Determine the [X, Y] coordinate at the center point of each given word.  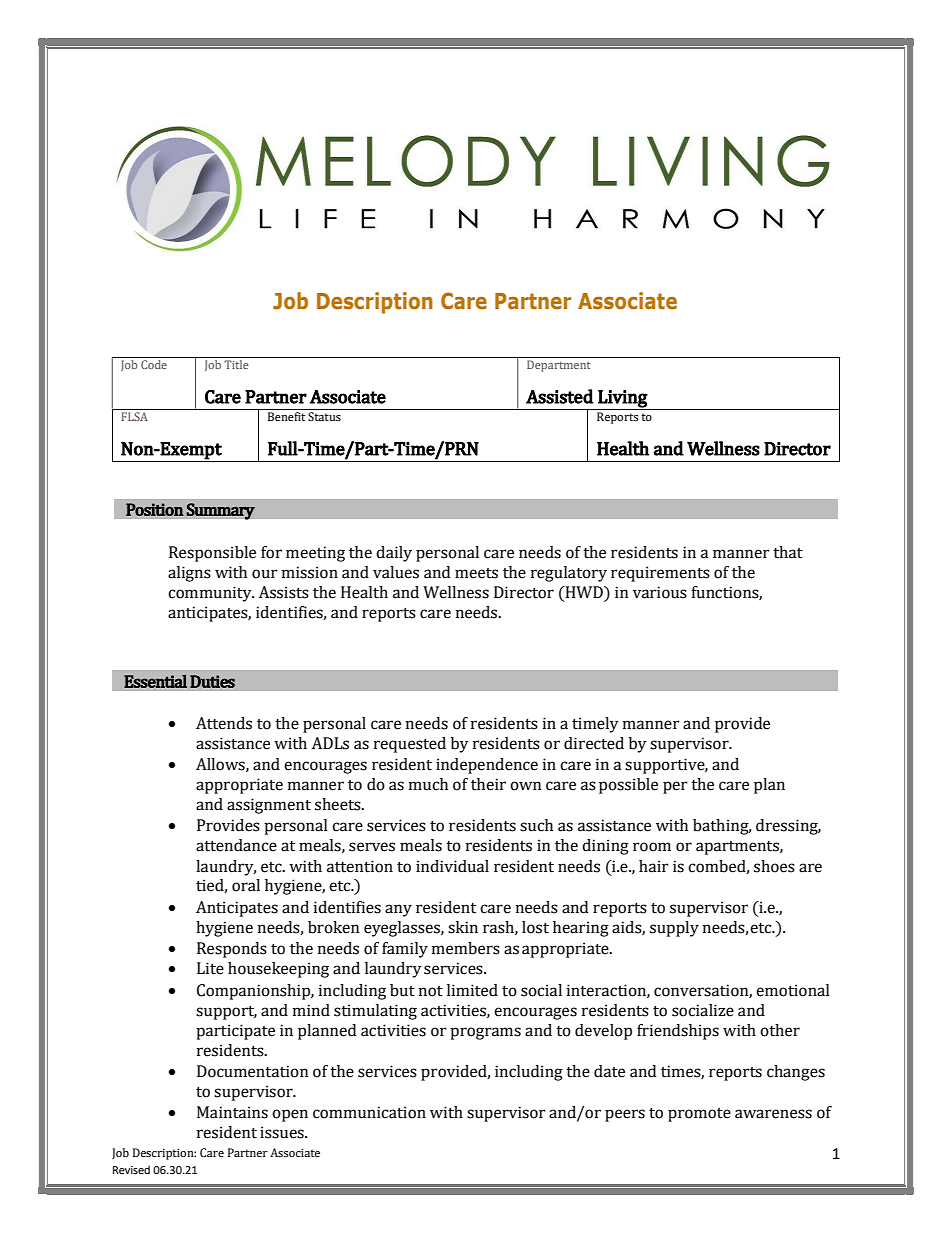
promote [699, 1115]
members [466, 948]
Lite [210, 968]
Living [623, 399]
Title [236, 364]
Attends [224, 723]
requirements [660, 574]
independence [487, 766]
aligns [189, 574]
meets [476, 573]
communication [369, 1112]
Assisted [560, 396]
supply [674, 929]
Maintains [232, 1112]
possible [628, 786]
